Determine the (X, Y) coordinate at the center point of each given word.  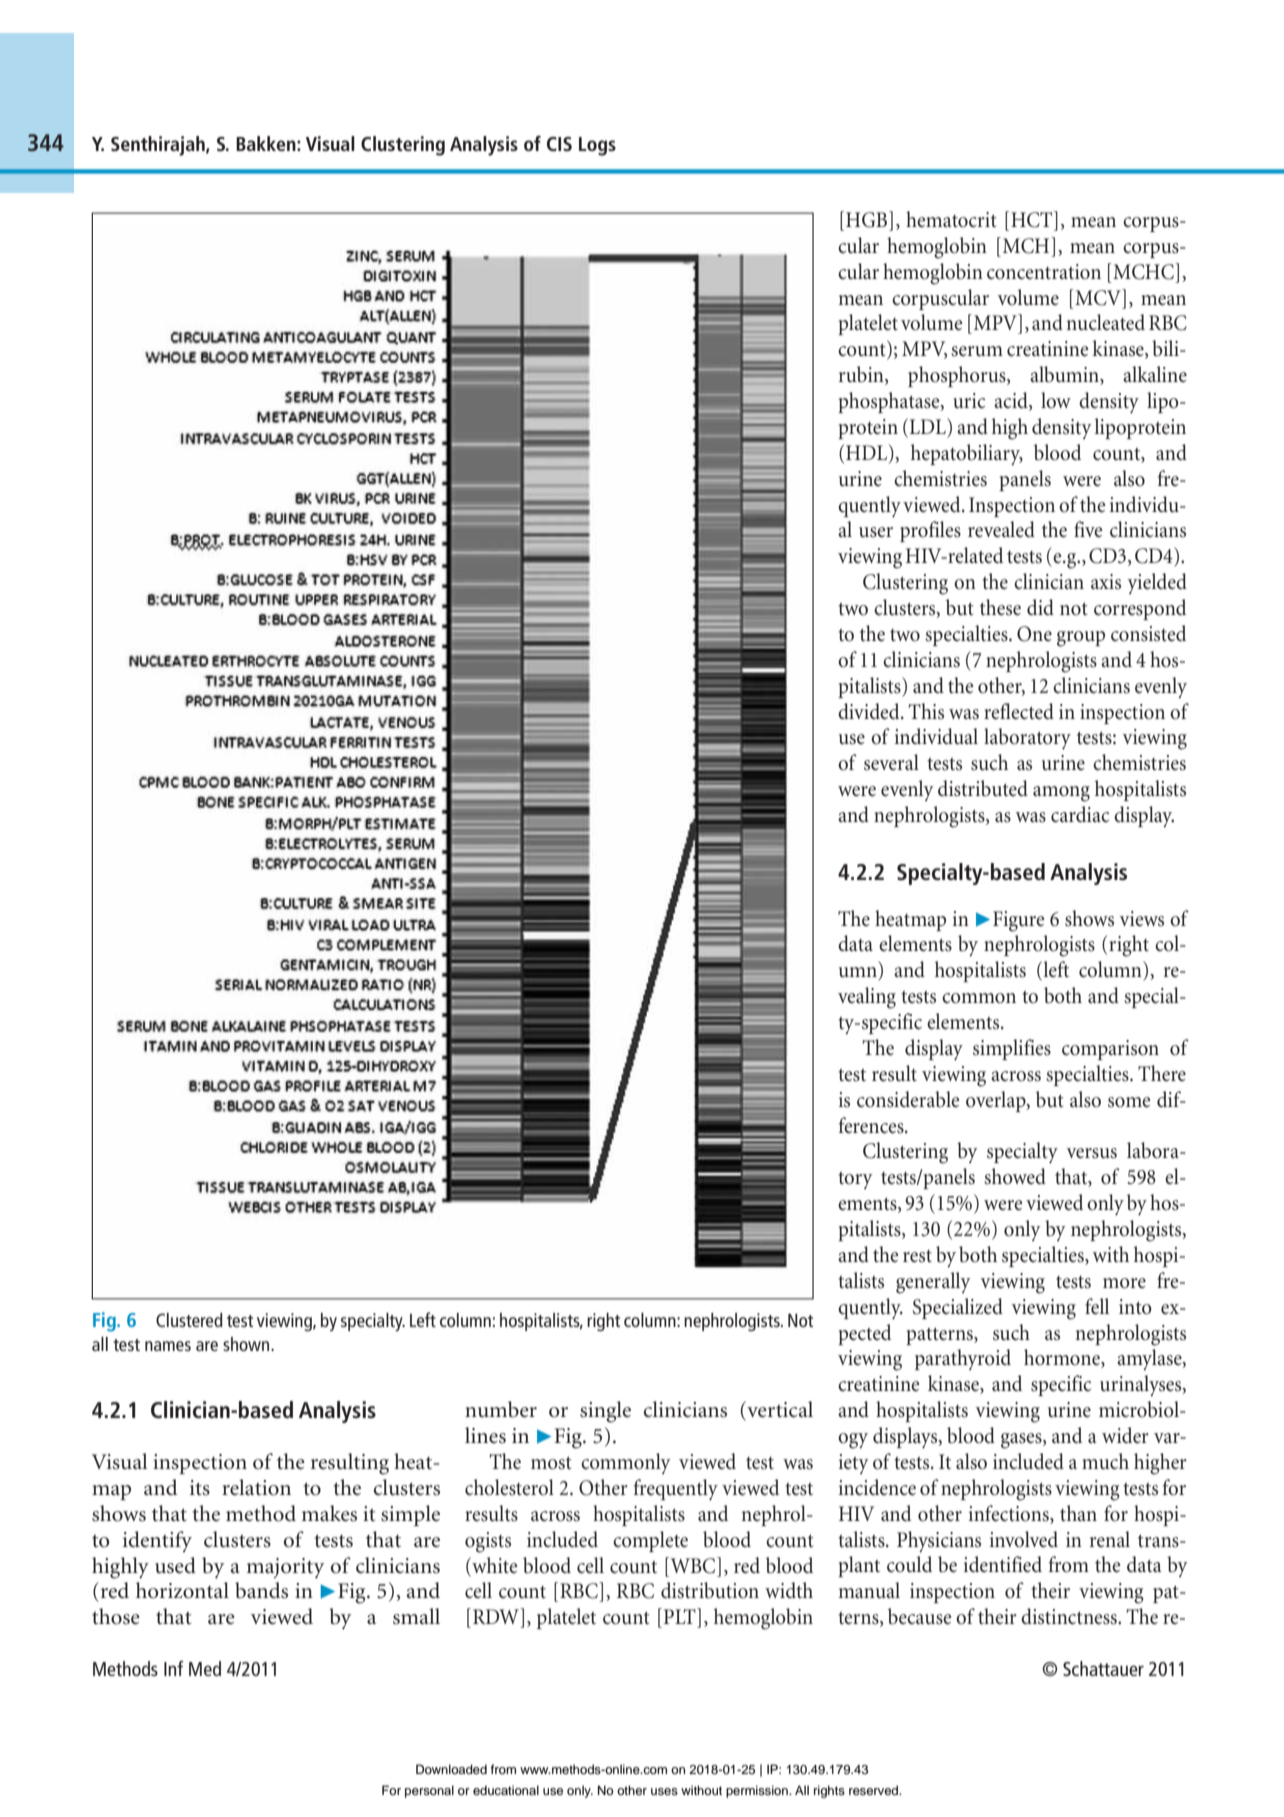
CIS (559, 144)
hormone (1063, 1358)
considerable (908, 1099)
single (605, 1412)
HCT (1033, 219)
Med (205, 1668)
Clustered (189, 1320)
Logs (597, 146)
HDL (868, 452)
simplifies (1012, 1049)
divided (870, 711)
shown (247, 1344)
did (1040, 607)
